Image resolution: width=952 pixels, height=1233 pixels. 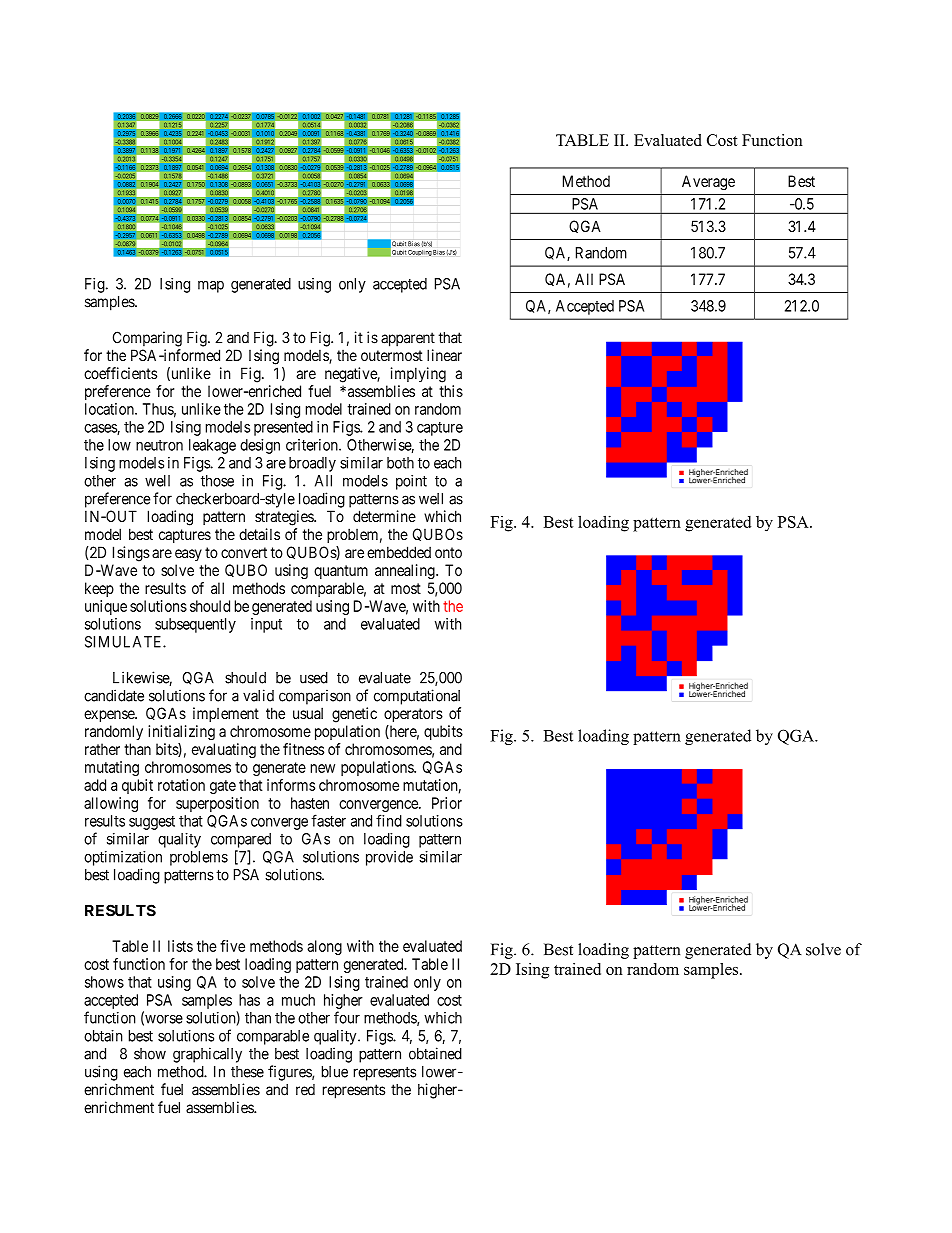 What do you see at coordinates (411, 482) in the screenshot?
I see `point` at bounding box center [411, 482].
